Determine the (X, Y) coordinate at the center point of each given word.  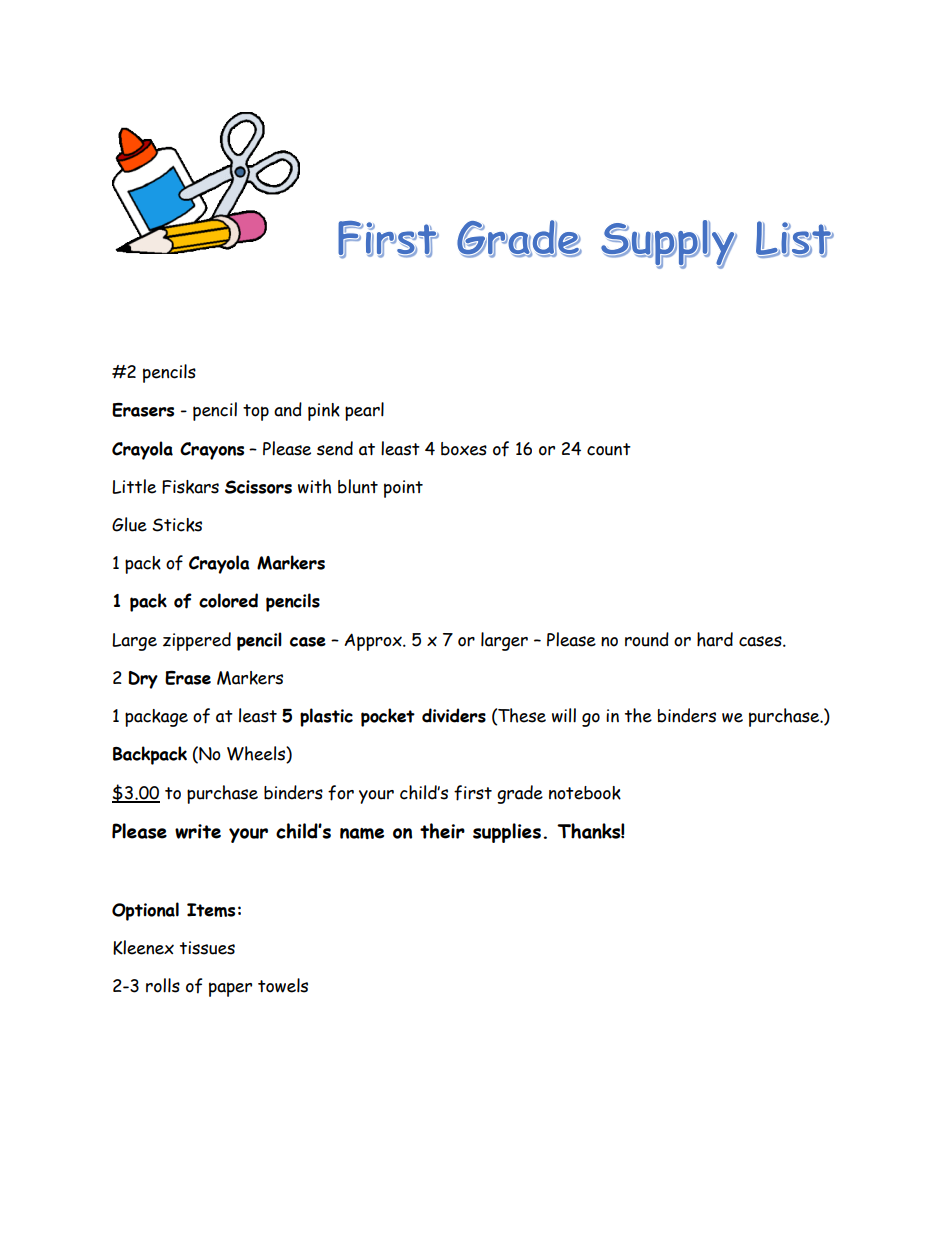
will (564, 715)
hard (715, 639)
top (256, 412)
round (647, 639)
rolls (163, 985)
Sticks (177, 525)
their (442, 831)
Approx (374, 642)
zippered (197, 641)
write (198, 831)
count (609, 449)
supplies (507, 833)
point (403, 489)
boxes (464, 449)
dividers (454, 715)
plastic (326, 717)
